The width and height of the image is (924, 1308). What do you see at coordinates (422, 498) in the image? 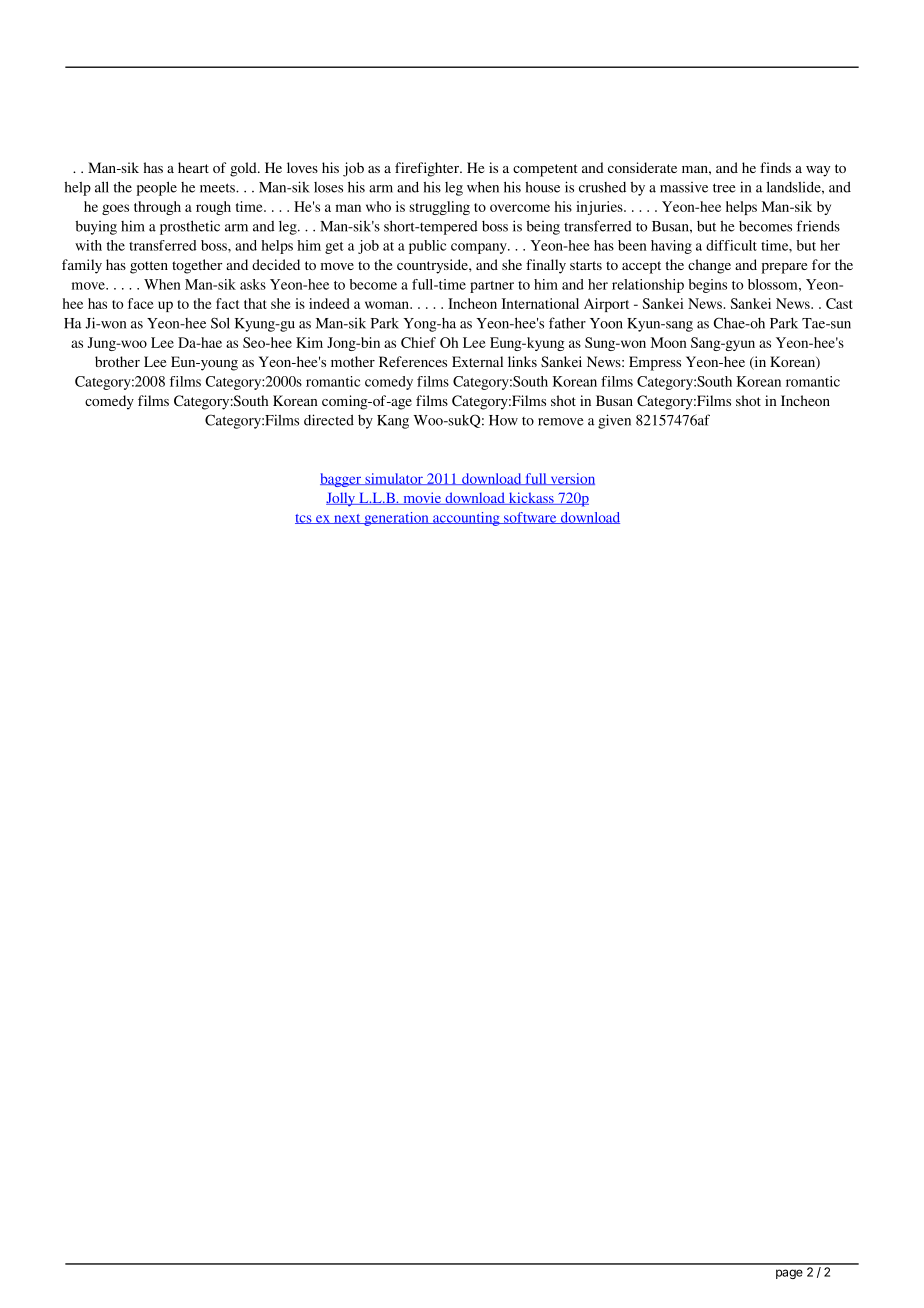
I see `movie` at bounding box center [422, 498].
